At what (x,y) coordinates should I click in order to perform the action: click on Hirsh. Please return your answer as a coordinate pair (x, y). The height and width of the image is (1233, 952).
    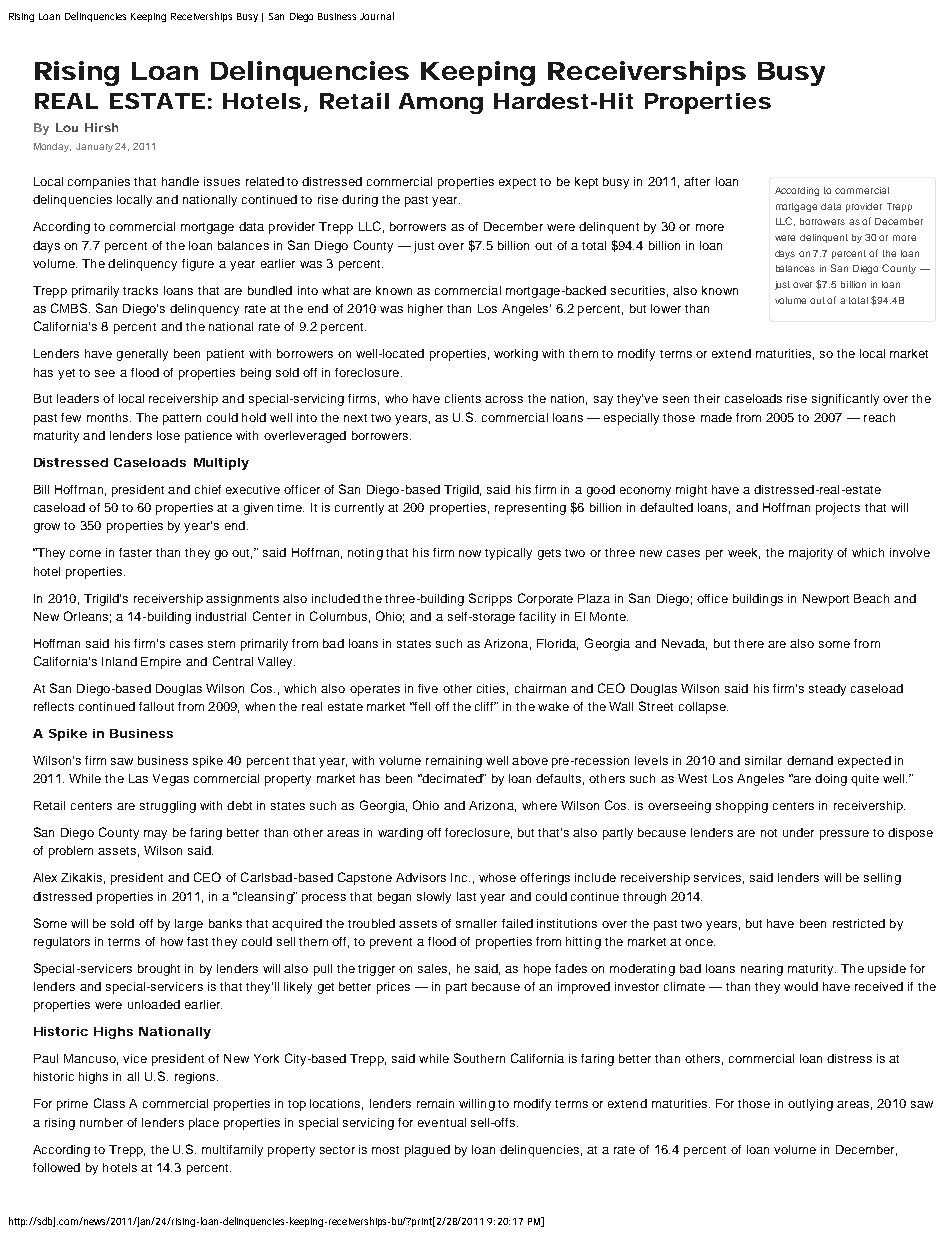
    Looking at the image, I should click on (101, 127).
